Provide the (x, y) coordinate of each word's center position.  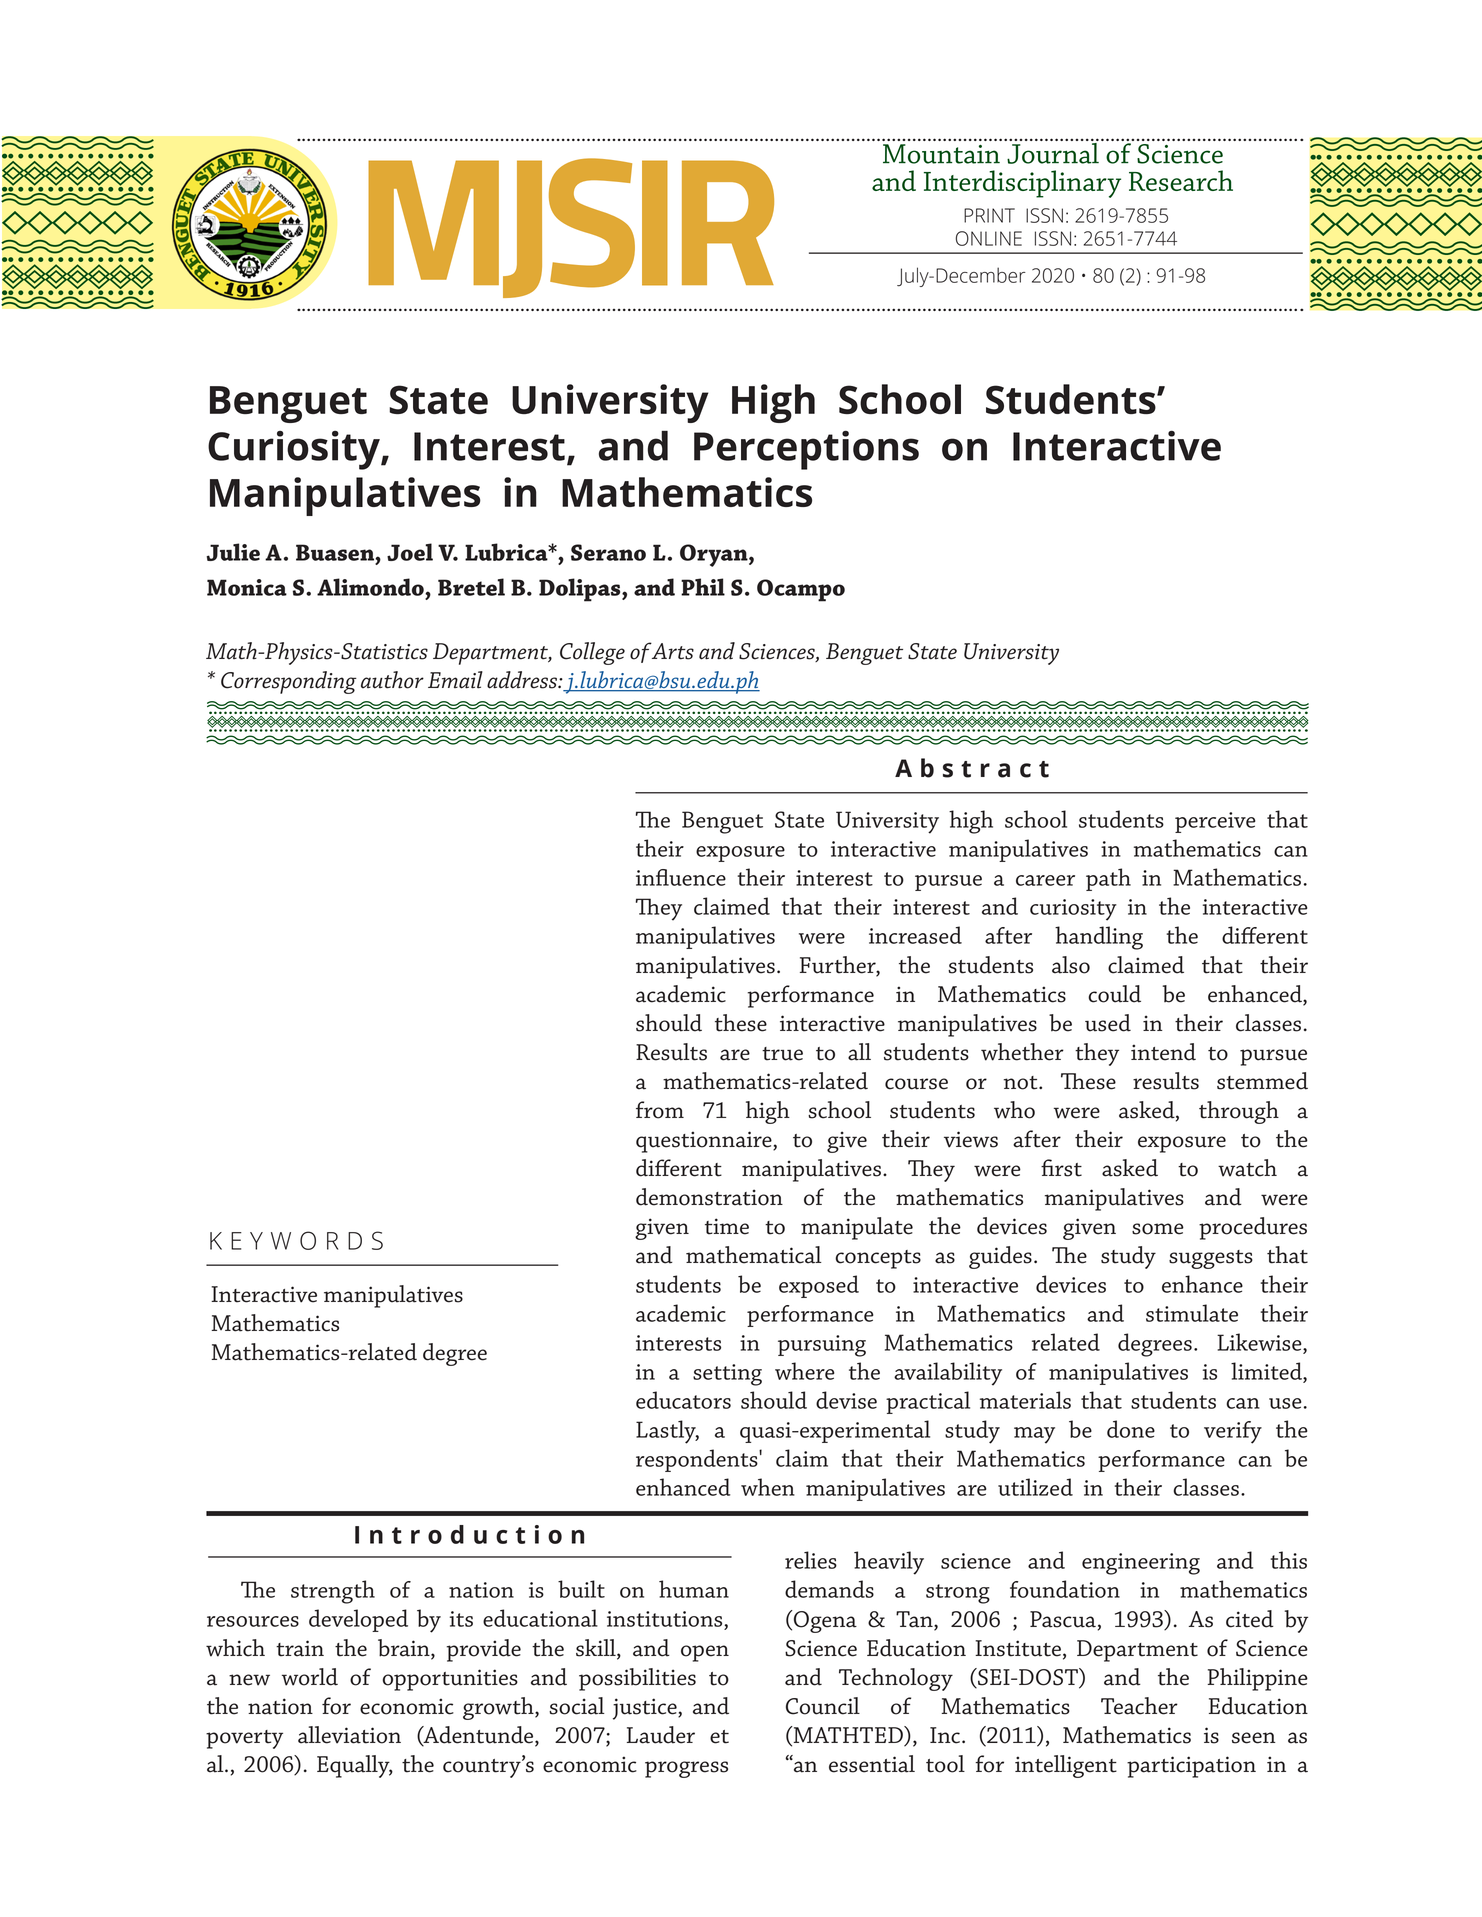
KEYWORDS (296, 1240)
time (727, 1226)
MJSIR (571, 228)
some (1158, 1229)
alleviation (349, 1735)
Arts (672, 651)
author (392, 680)
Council (823, 1706)
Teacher (1139, 1706)
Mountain (941, 154)
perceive (1215, 822)
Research (1181, 180)
